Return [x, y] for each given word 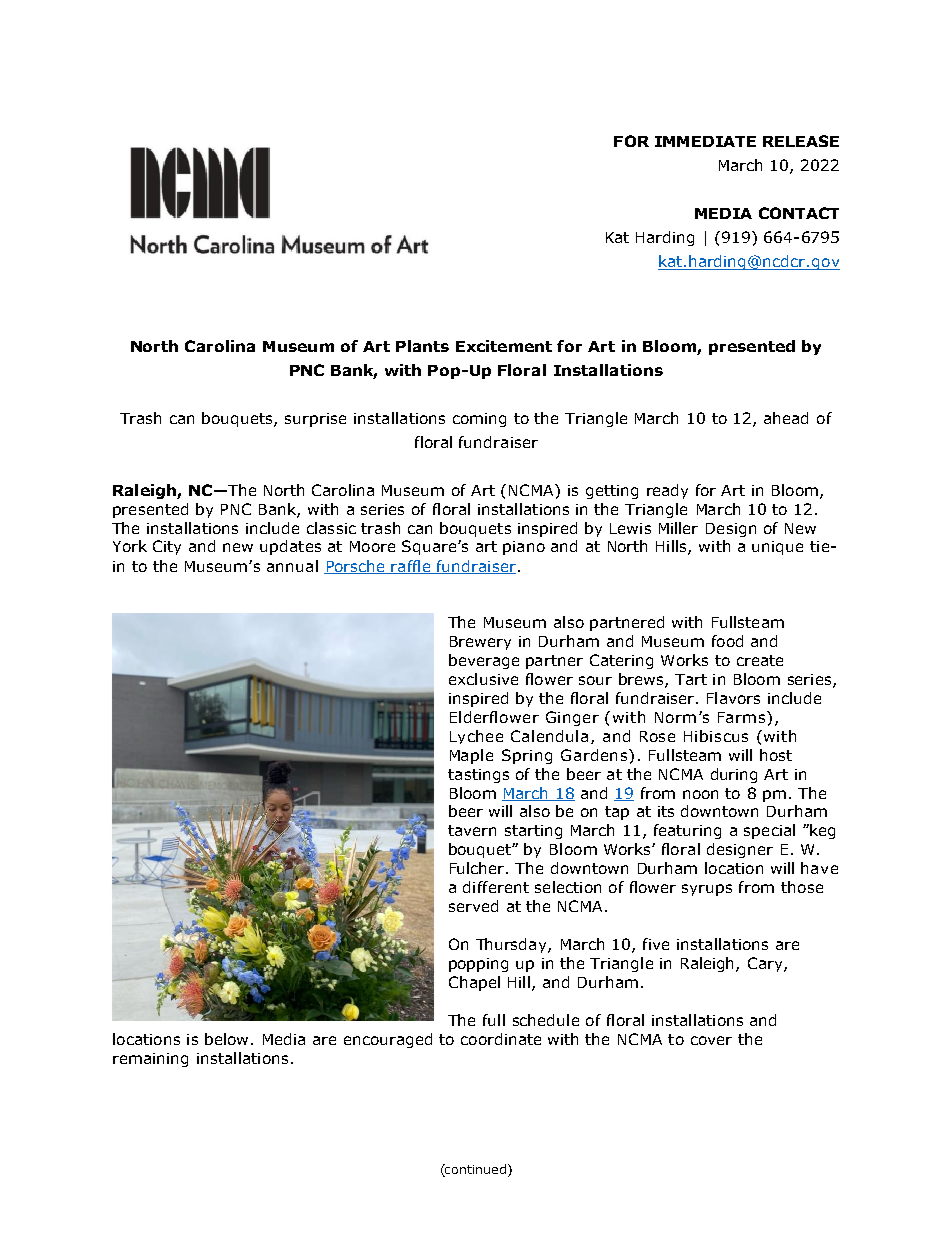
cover [711, 1040]
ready [667, 491]
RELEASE [801, 141]
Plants [422, 346]
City [167, 547]
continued [475, 1170]
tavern [472, 830]
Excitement [504, 346]
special [769, 831]
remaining [150, 1060]
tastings [478, 776]
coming [479, 420]
